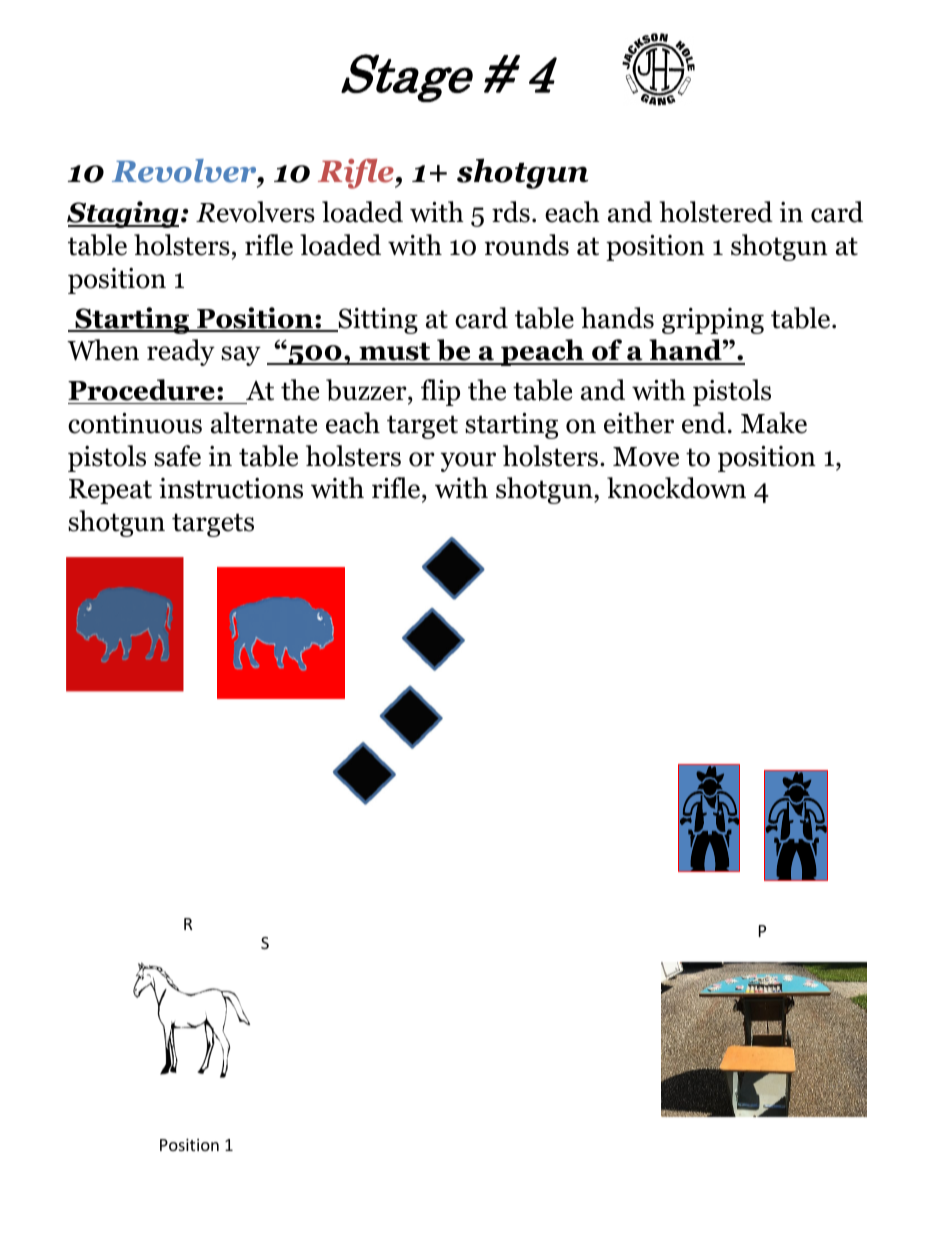  I want to click on ready, so click(181, 352).
